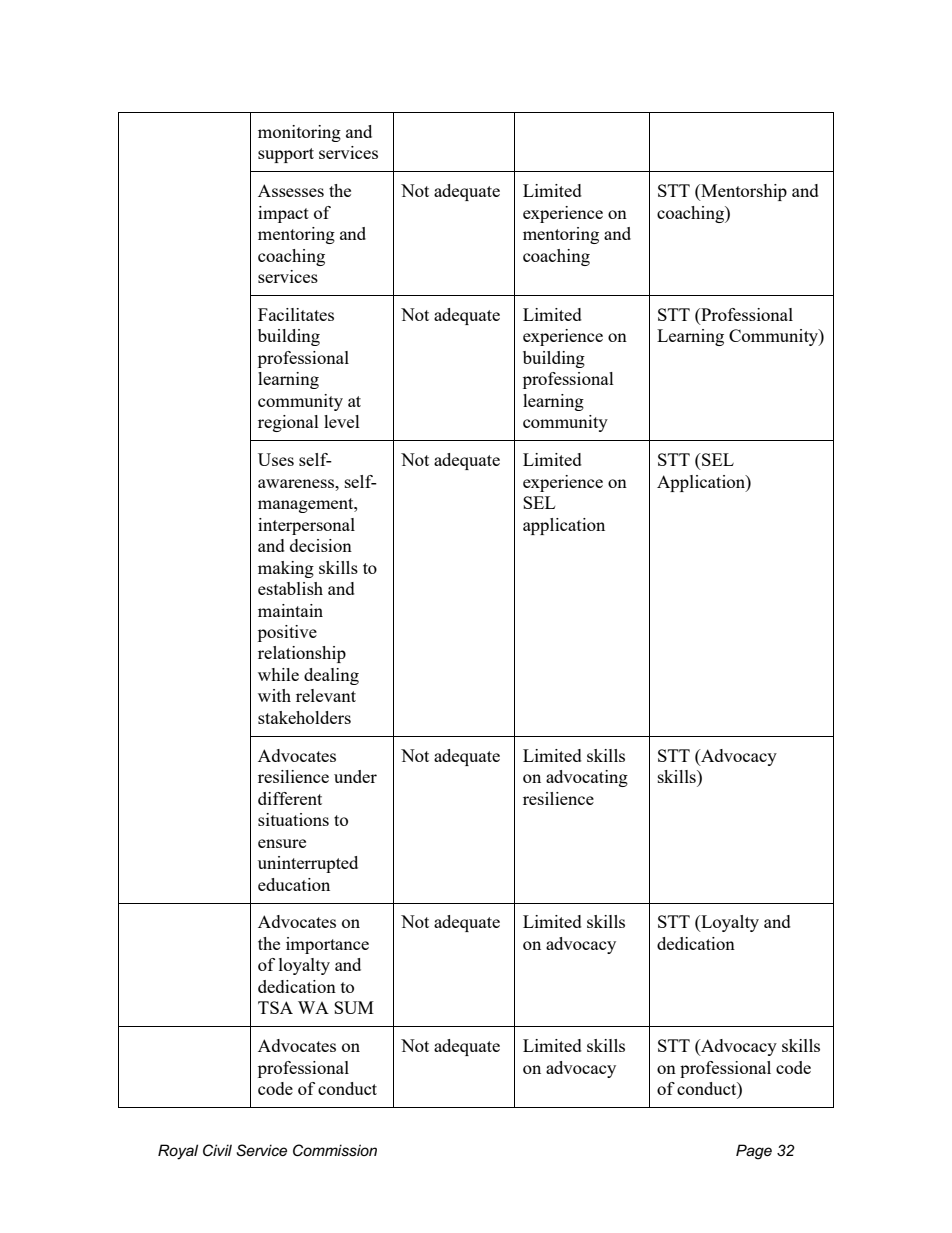  I want to click on regional, so click(288, 423).
